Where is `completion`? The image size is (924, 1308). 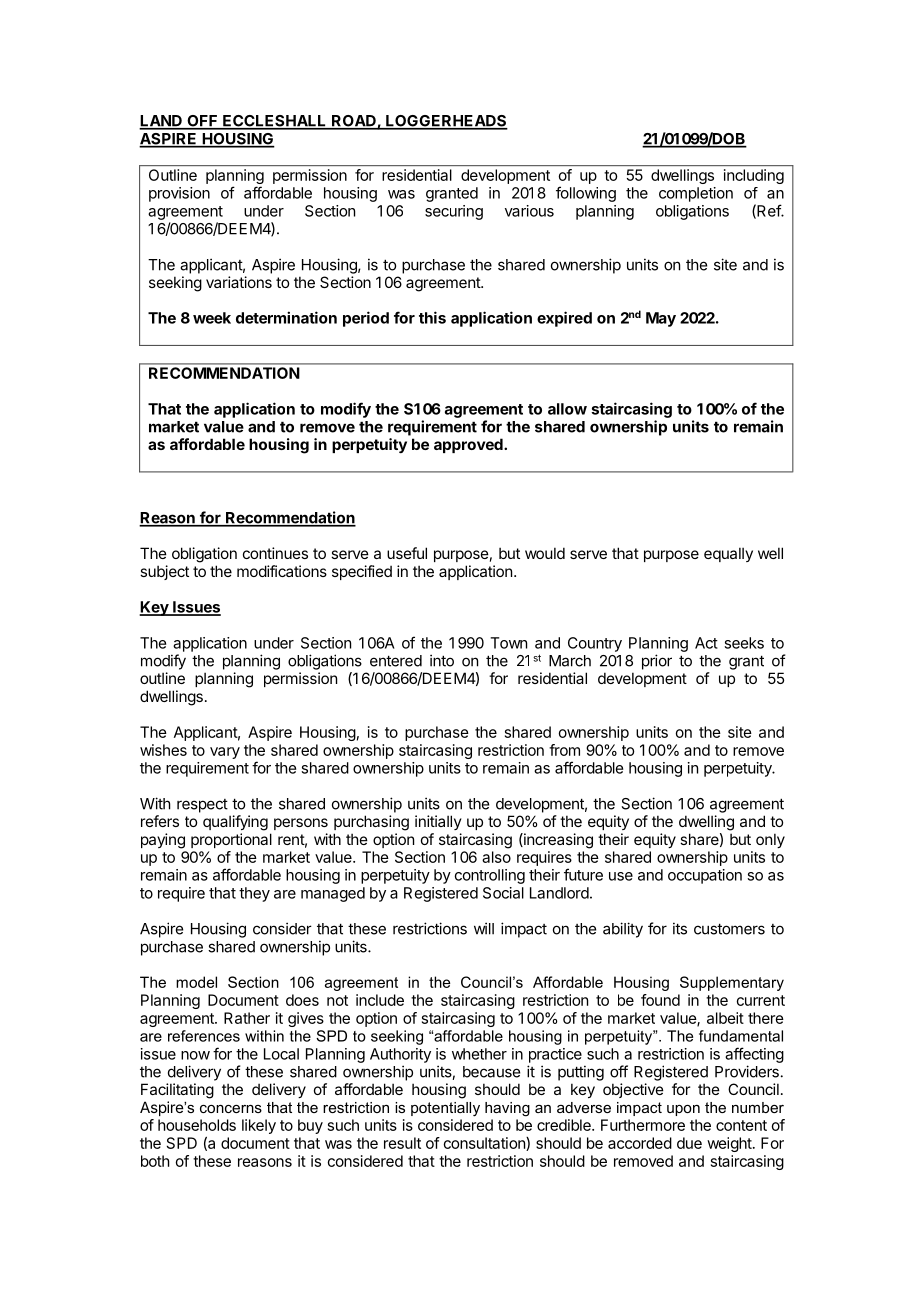 completion is located at coordinates (696, 194).
